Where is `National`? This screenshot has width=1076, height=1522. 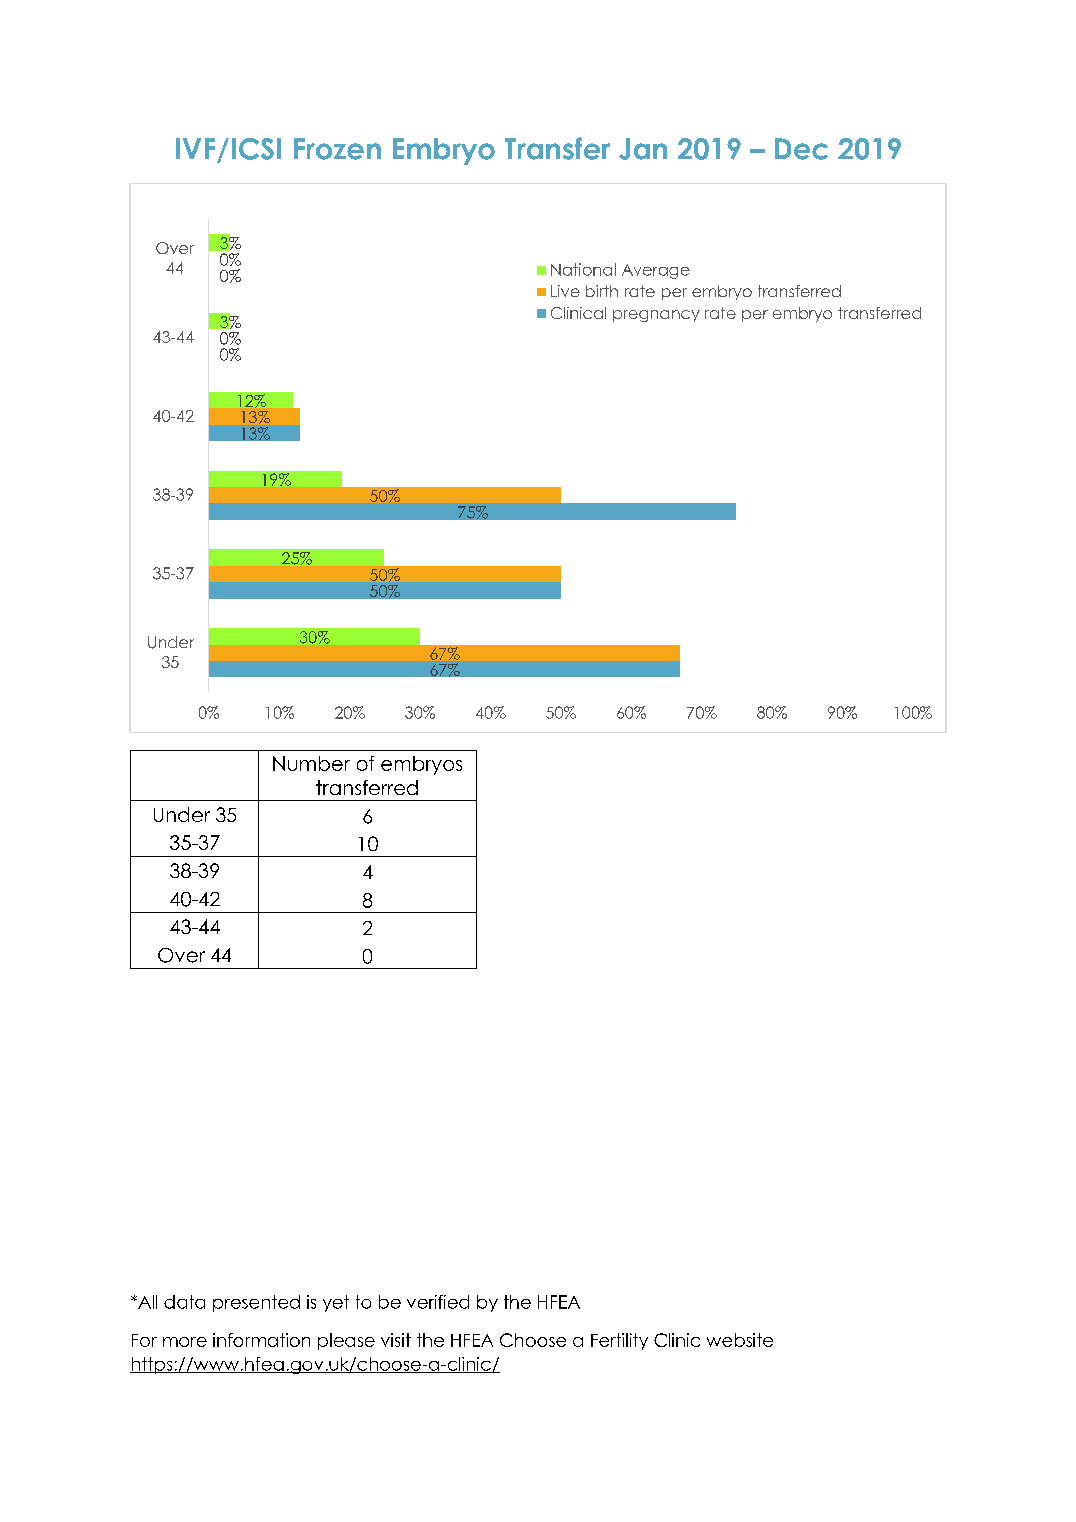
National is located at coordinates (583, 269).
